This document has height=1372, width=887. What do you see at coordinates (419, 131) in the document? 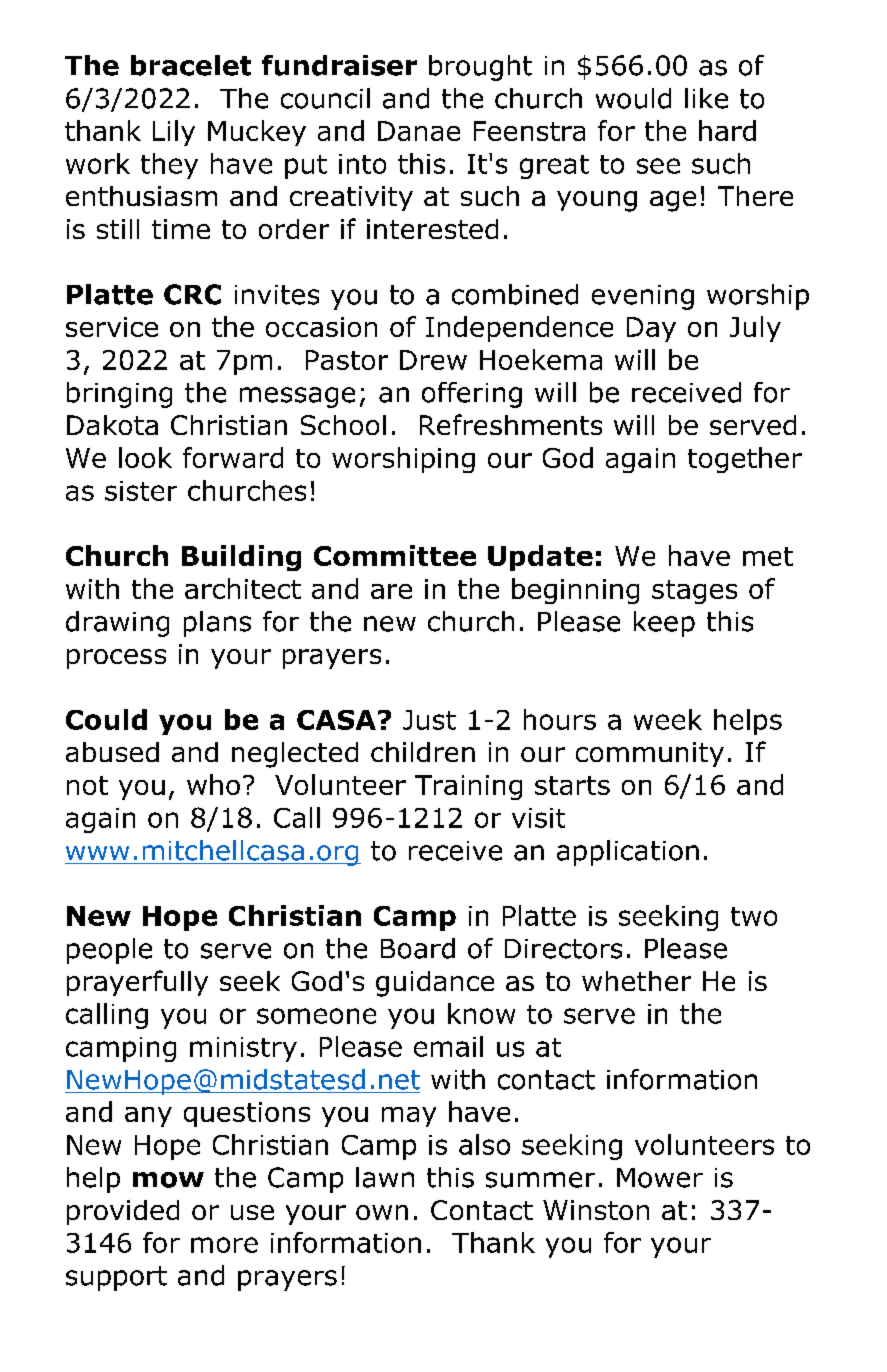
I see `Danae` at bounding box center [419, 131].
